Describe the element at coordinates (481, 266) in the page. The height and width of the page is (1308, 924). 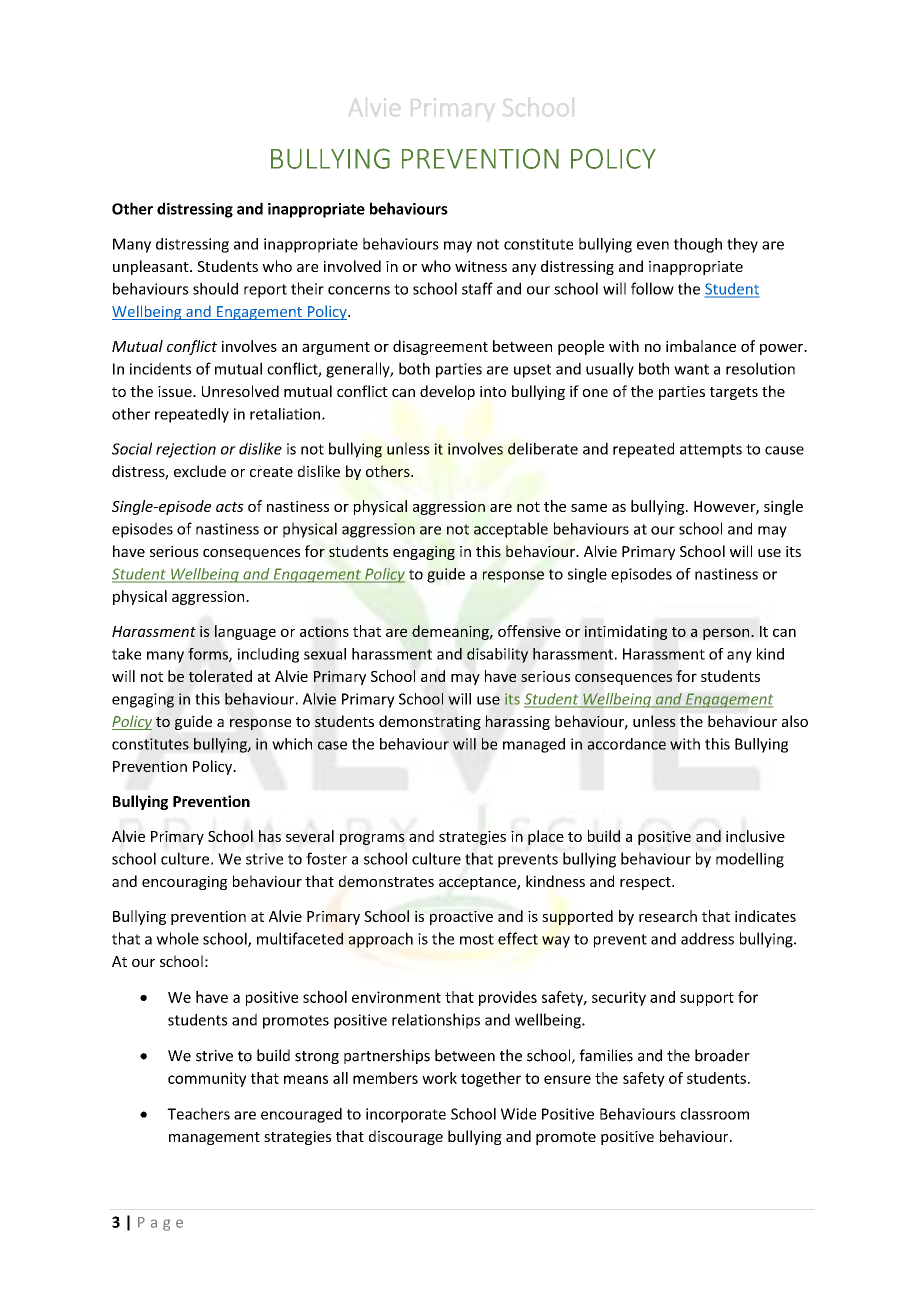
I see `witness` at that location.
